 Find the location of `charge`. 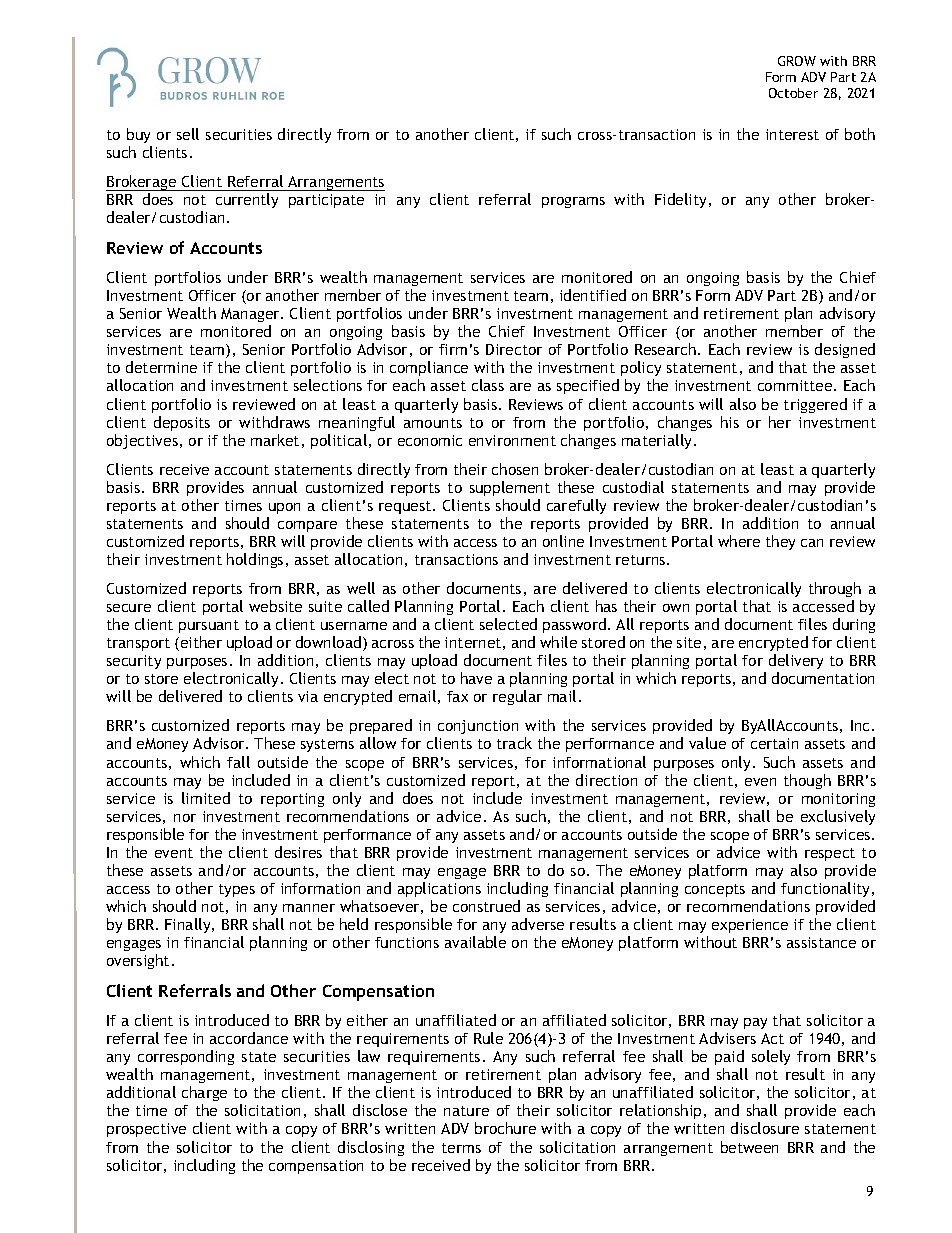

charge is located at coordinates (204, 1093).
